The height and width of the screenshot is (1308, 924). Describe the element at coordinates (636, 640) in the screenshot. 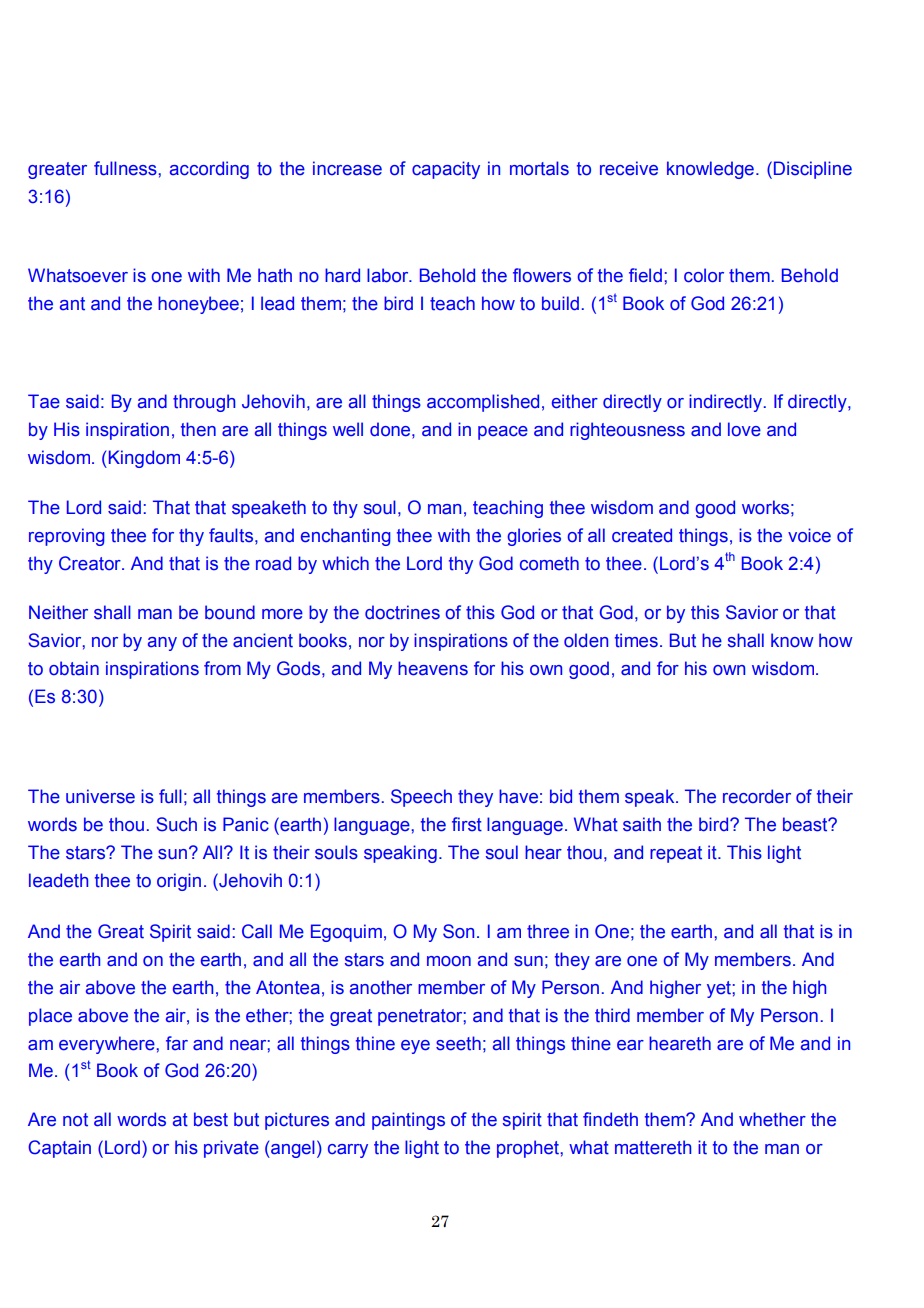

I see `times` at that location.
